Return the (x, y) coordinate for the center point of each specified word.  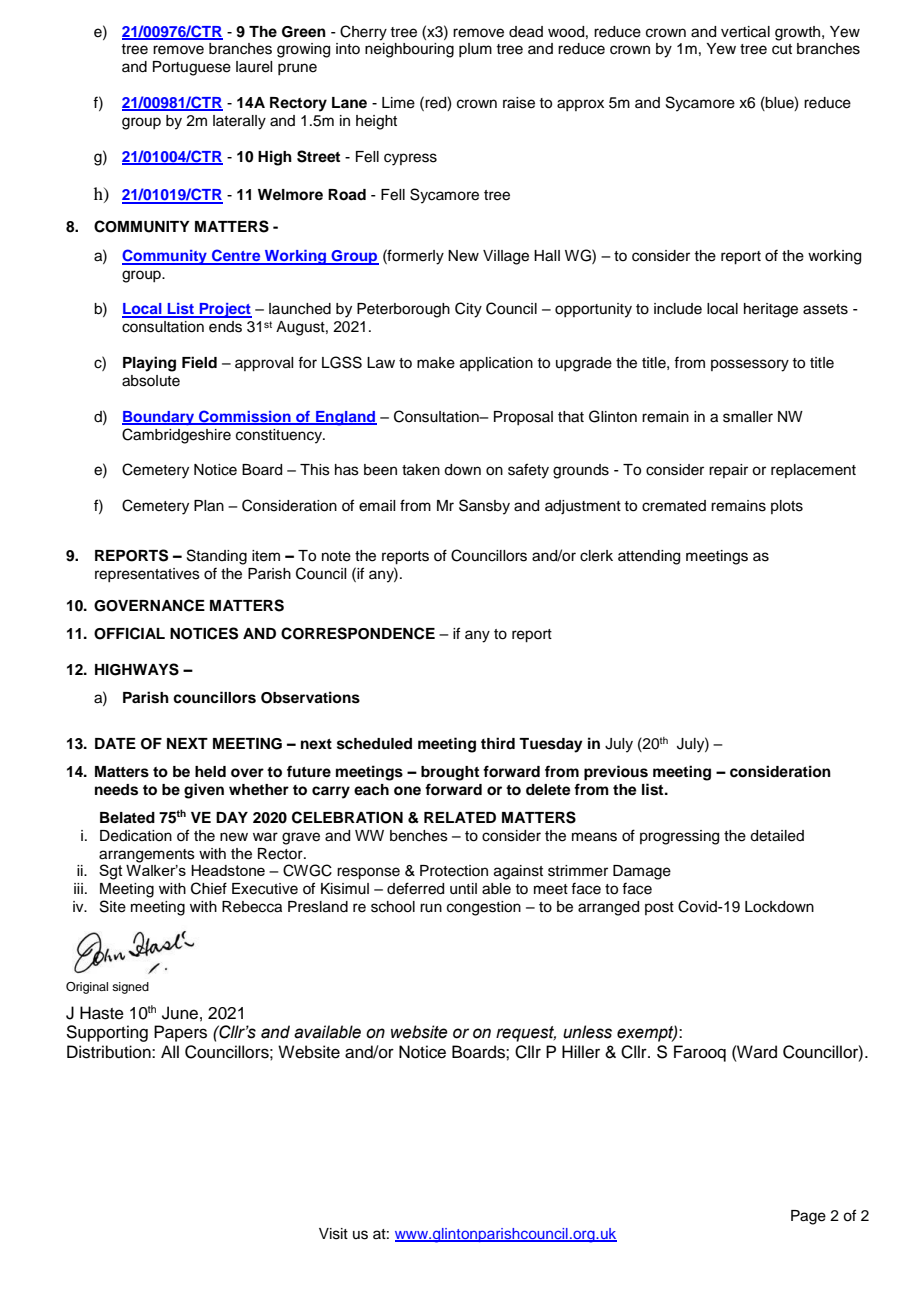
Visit (333, 1234)
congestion (484, 908)
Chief (209, 888)
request (526, 1034)
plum (475, 50)
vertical (745, 32)
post (659, 908)
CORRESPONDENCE (358, 633)
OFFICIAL (129, 633)
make (436, 363)
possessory (750, 365)
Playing (149, 364)
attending (649, 557)
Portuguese (192, 68)
